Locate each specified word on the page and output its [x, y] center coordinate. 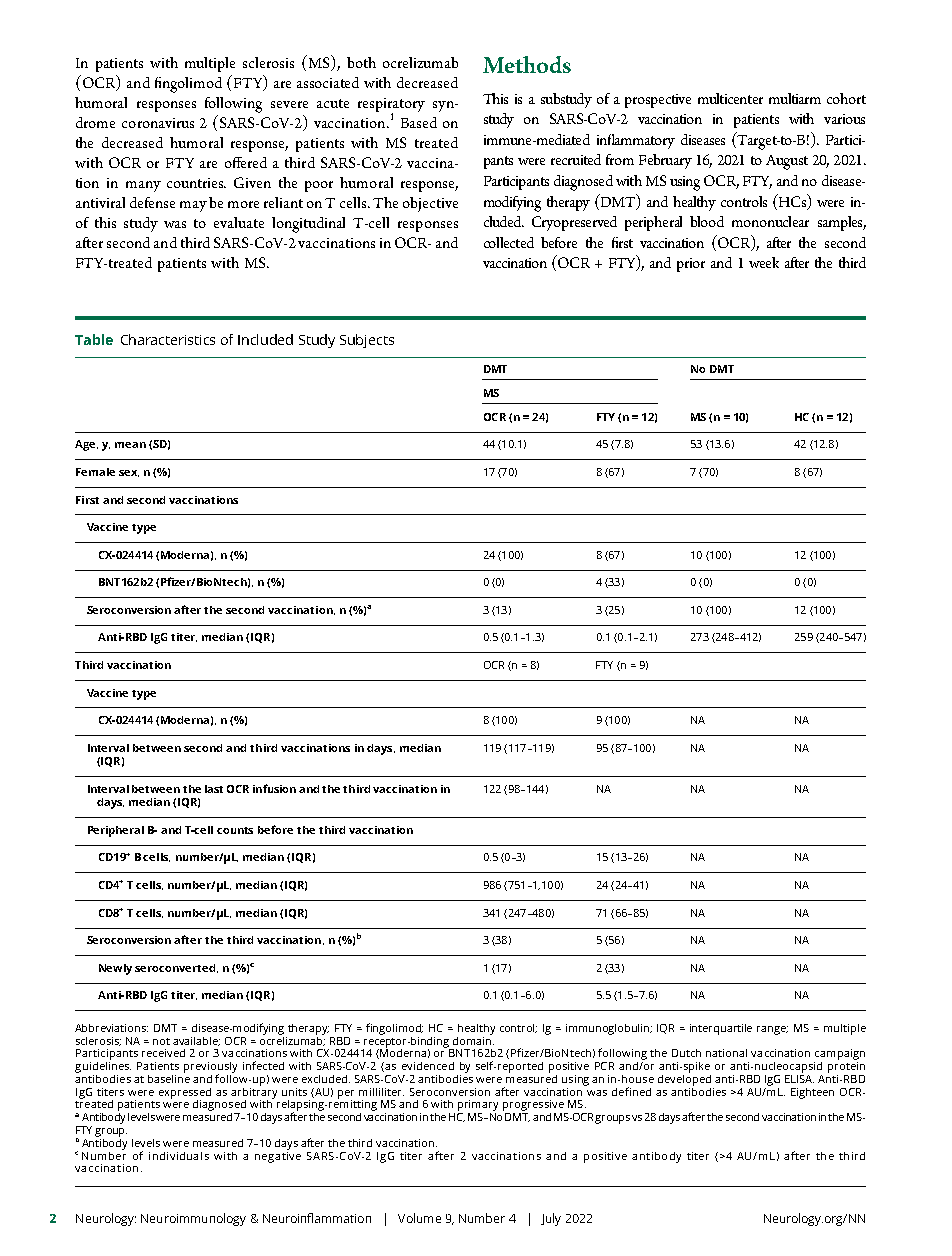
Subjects [367, 341]
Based [419, 122]
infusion [274, 788]
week [764, 262]
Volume [419, 1218]
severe [289, 104]
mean [130, 445]
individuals [179, 1156]
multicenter [730, 98]
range [772, 1030]
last [214, 789]
